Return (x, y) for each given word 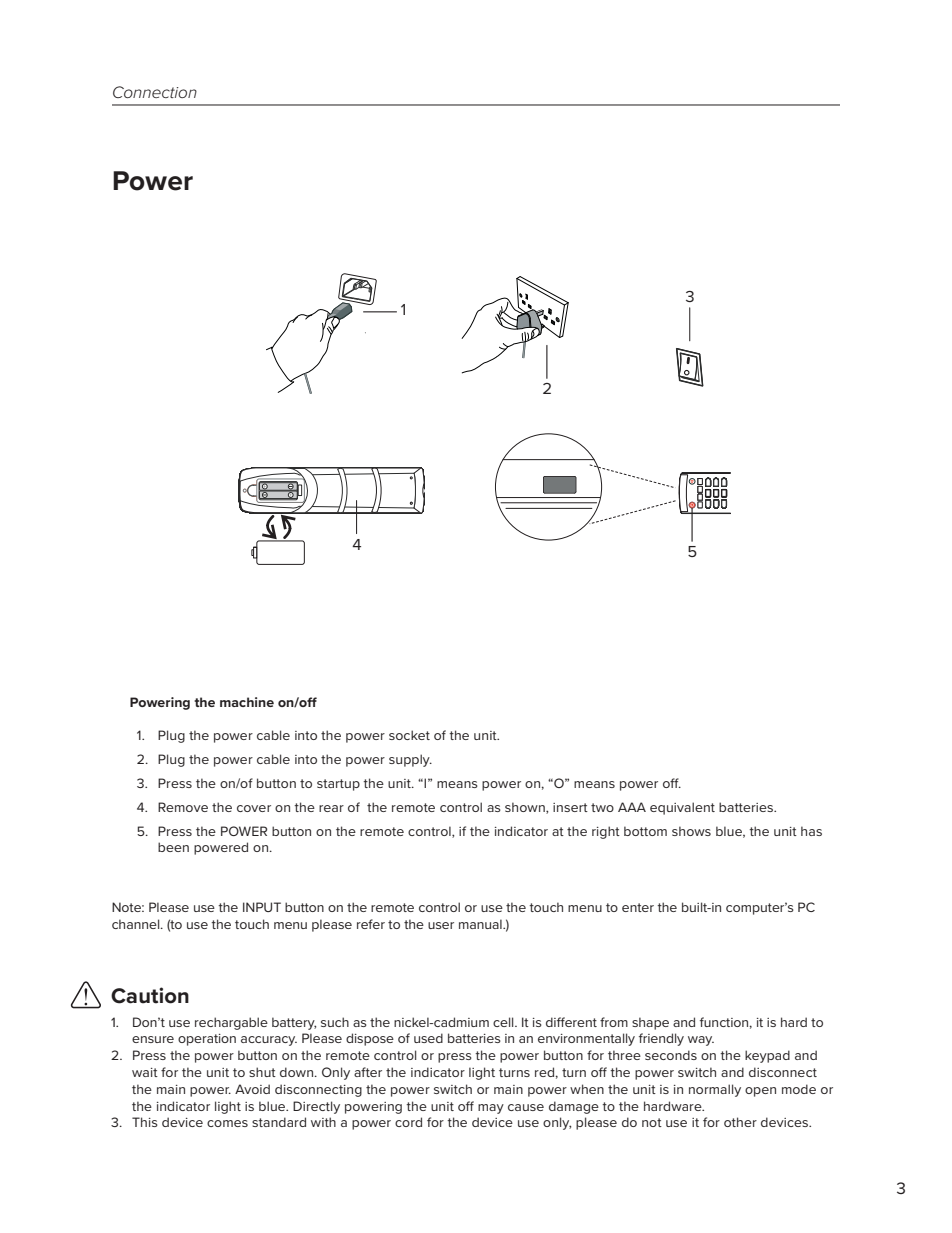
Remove (183, 807)
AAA (632, 807)
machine (247, 702)
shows (691, 831)
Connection (155, 92)
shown (526, 808)
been (173, 847)
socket (409, 735)
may (491, 1109)
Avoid (252, 1089)
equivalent (682, 808)
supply (410, 760)
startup (338, 785)
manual (481, 924)
